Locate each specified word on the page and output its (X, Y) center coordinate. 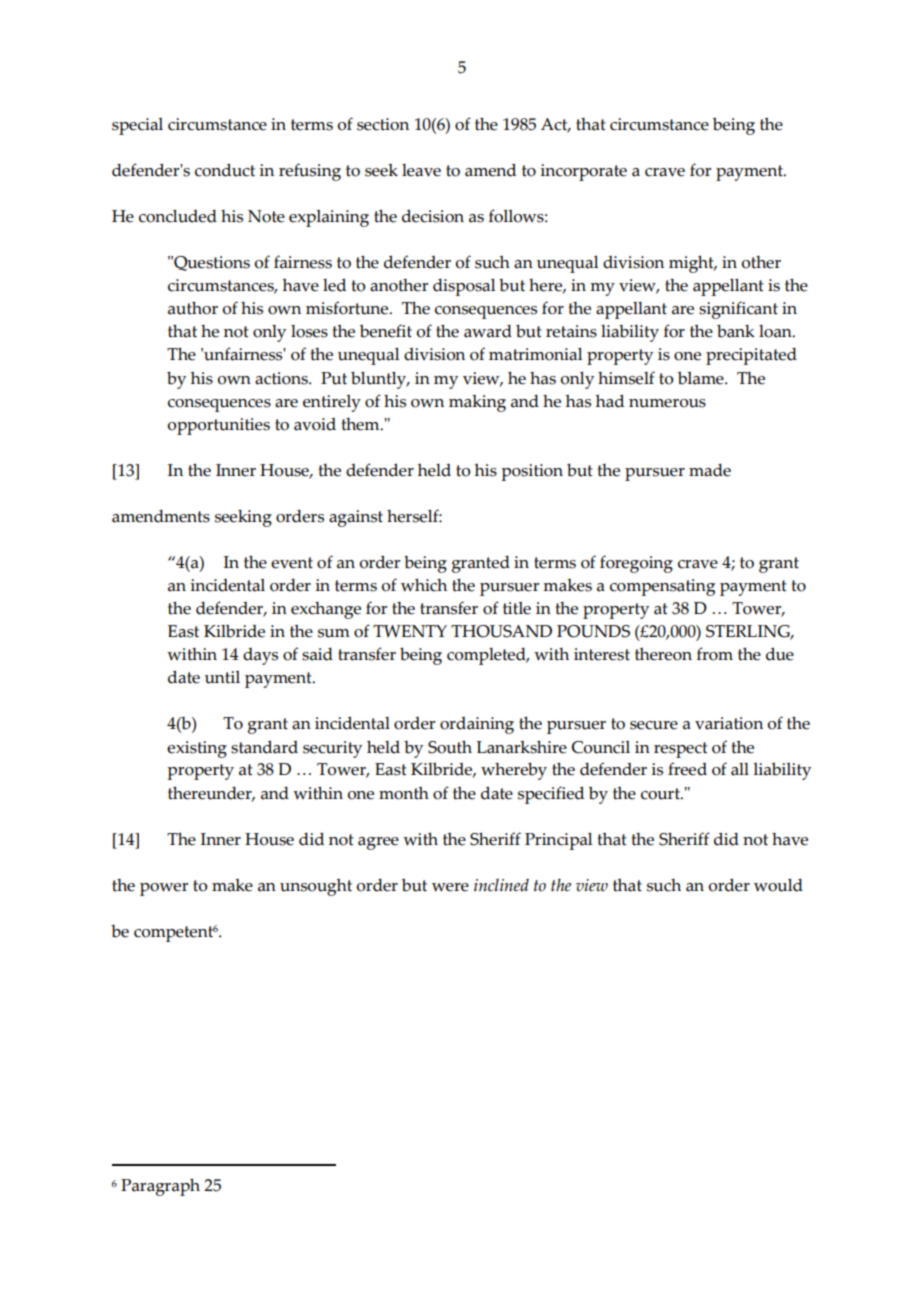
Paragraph (160, 1187)
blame (702, 378)
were (450, 887)
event (292, 563)
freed (687, 769)
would (778, 885)
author (193, 308)
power (164, 889)
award (488, 331)
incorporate (583, 172)
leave (421, 170)
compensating (662, 587)
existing (197, 749)
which (424, 585)
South (450, 747)
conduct (225, 170)
